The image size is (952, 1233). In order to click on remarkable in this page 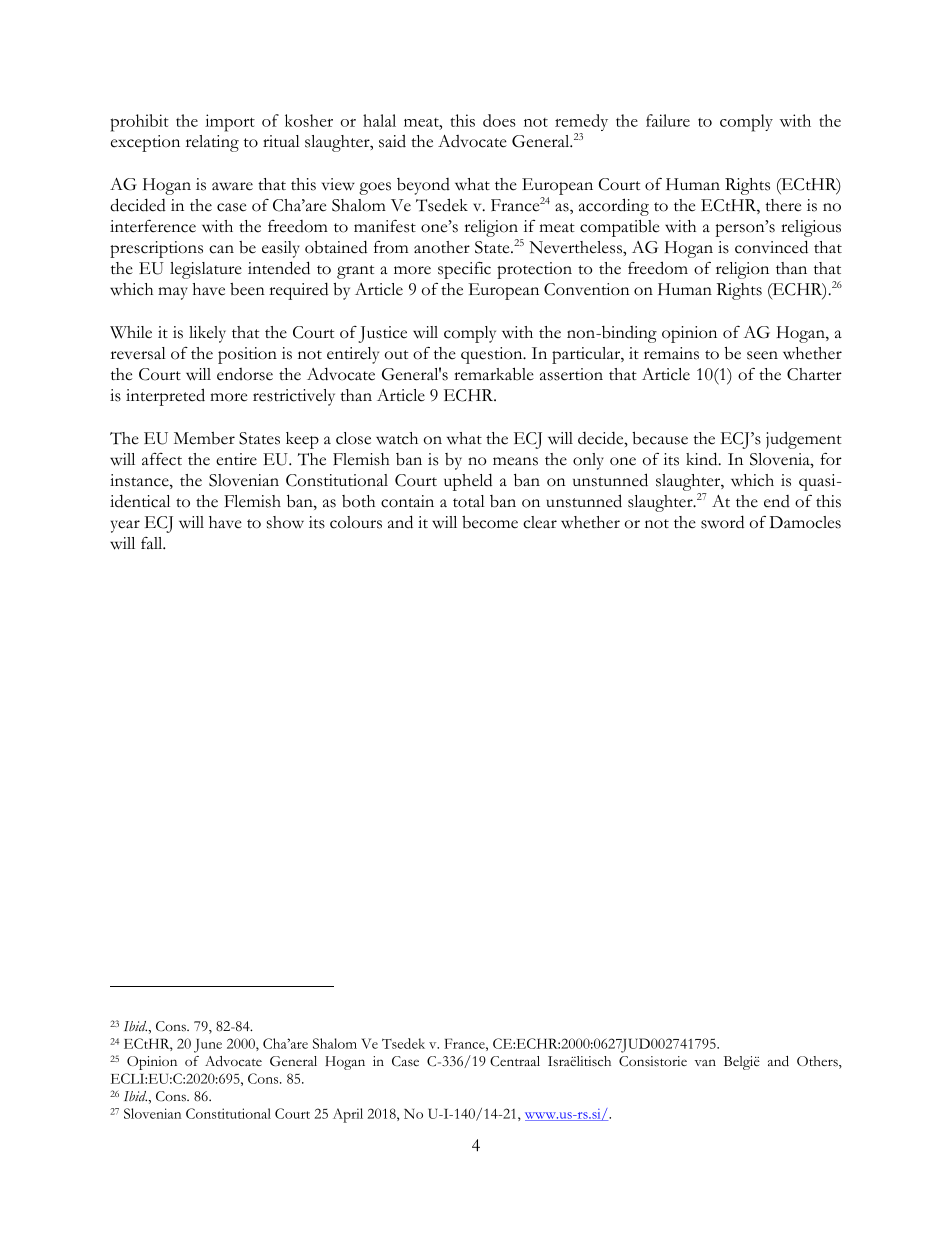, I will do `click(494, 374)`.
